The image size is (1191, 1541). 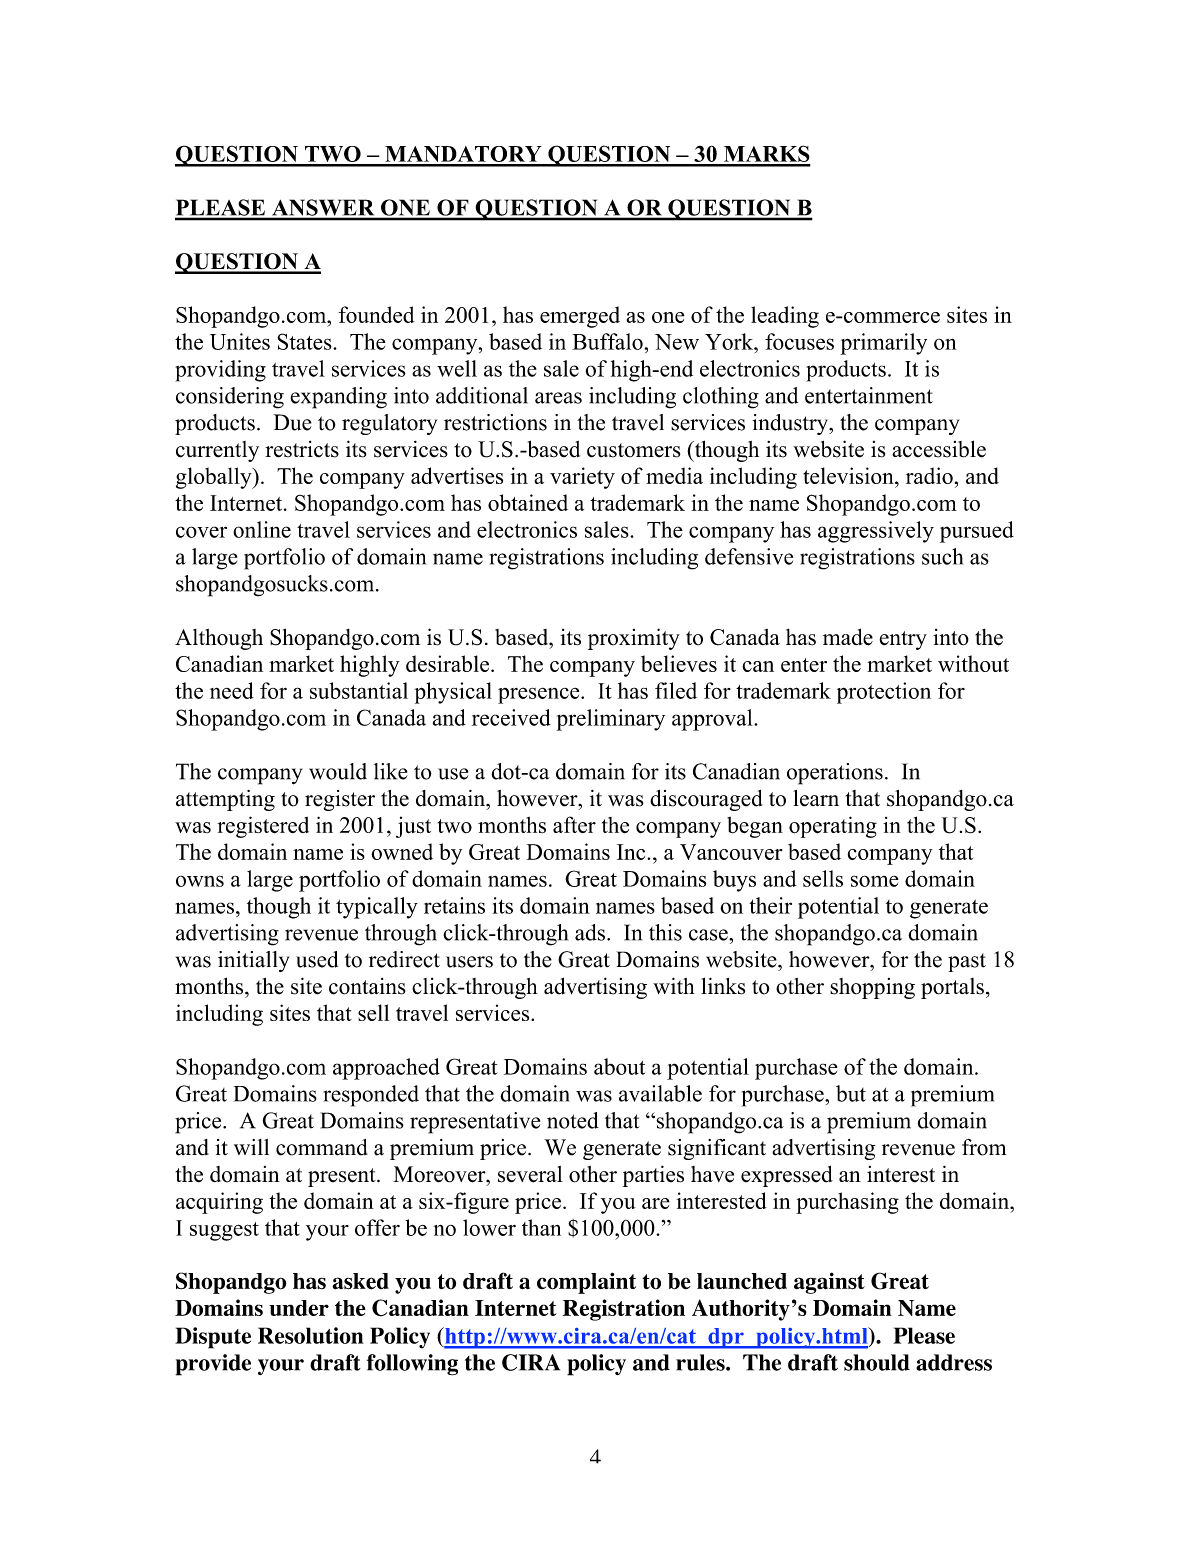 What do you see at coordinates (586, 1283) in the image?
I see `complaint` at bounding box center [586, 1283].
